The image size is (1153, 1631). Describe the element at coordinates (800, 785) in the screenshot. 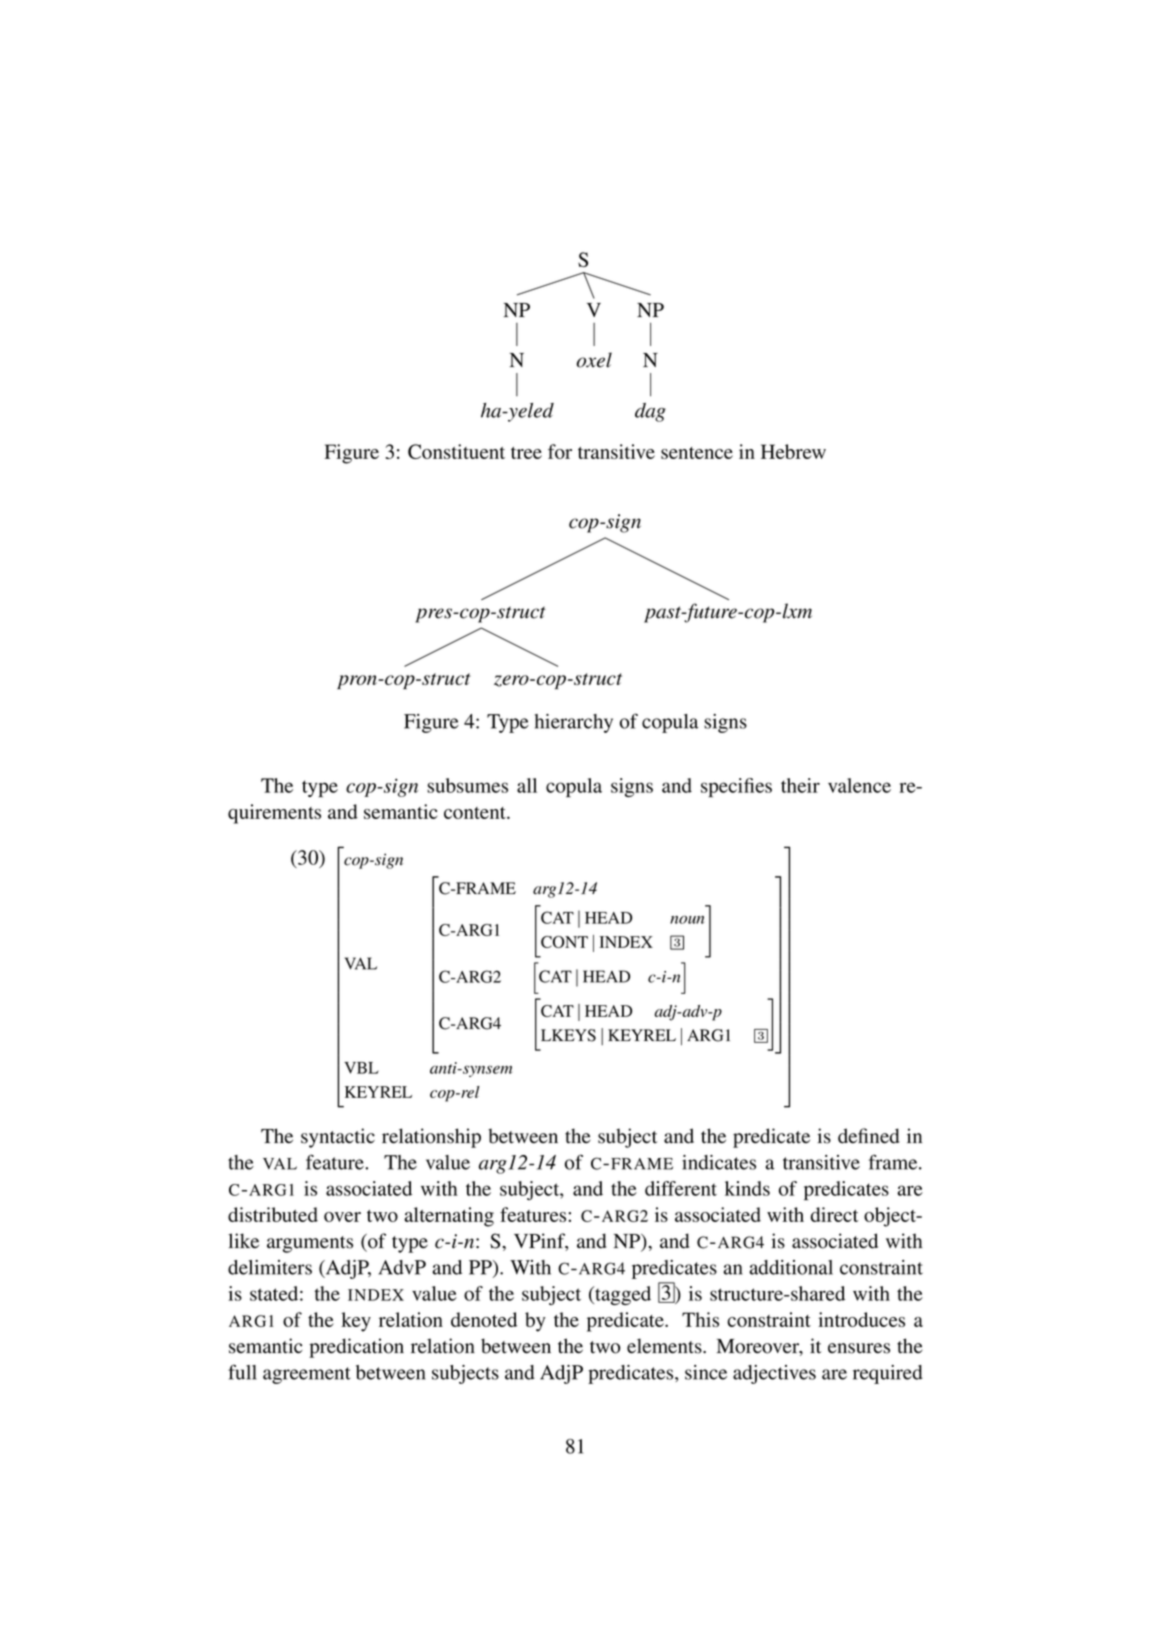

I see `their` at that location.
